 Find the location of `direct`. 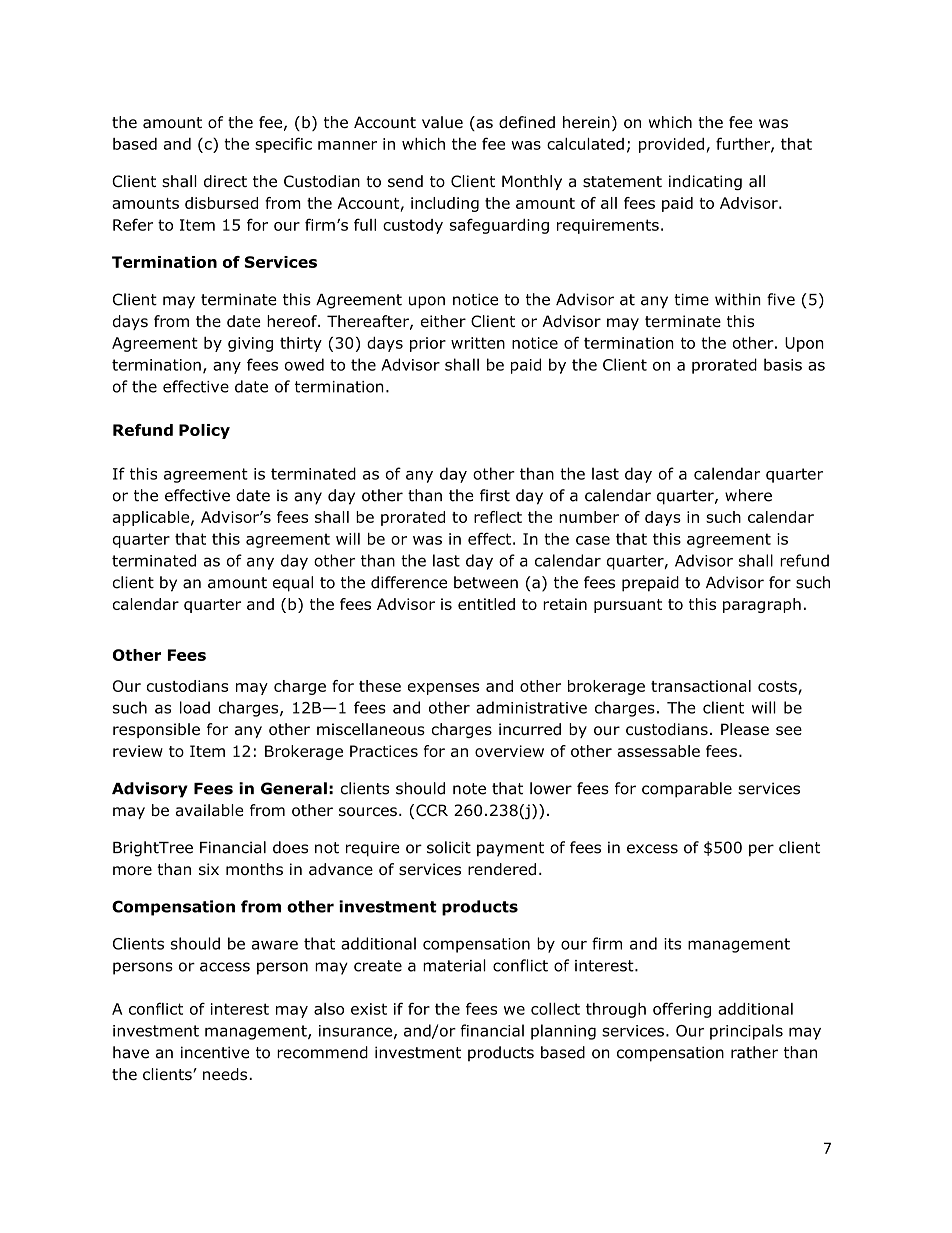

direct is located at coordinates (225, 181).
